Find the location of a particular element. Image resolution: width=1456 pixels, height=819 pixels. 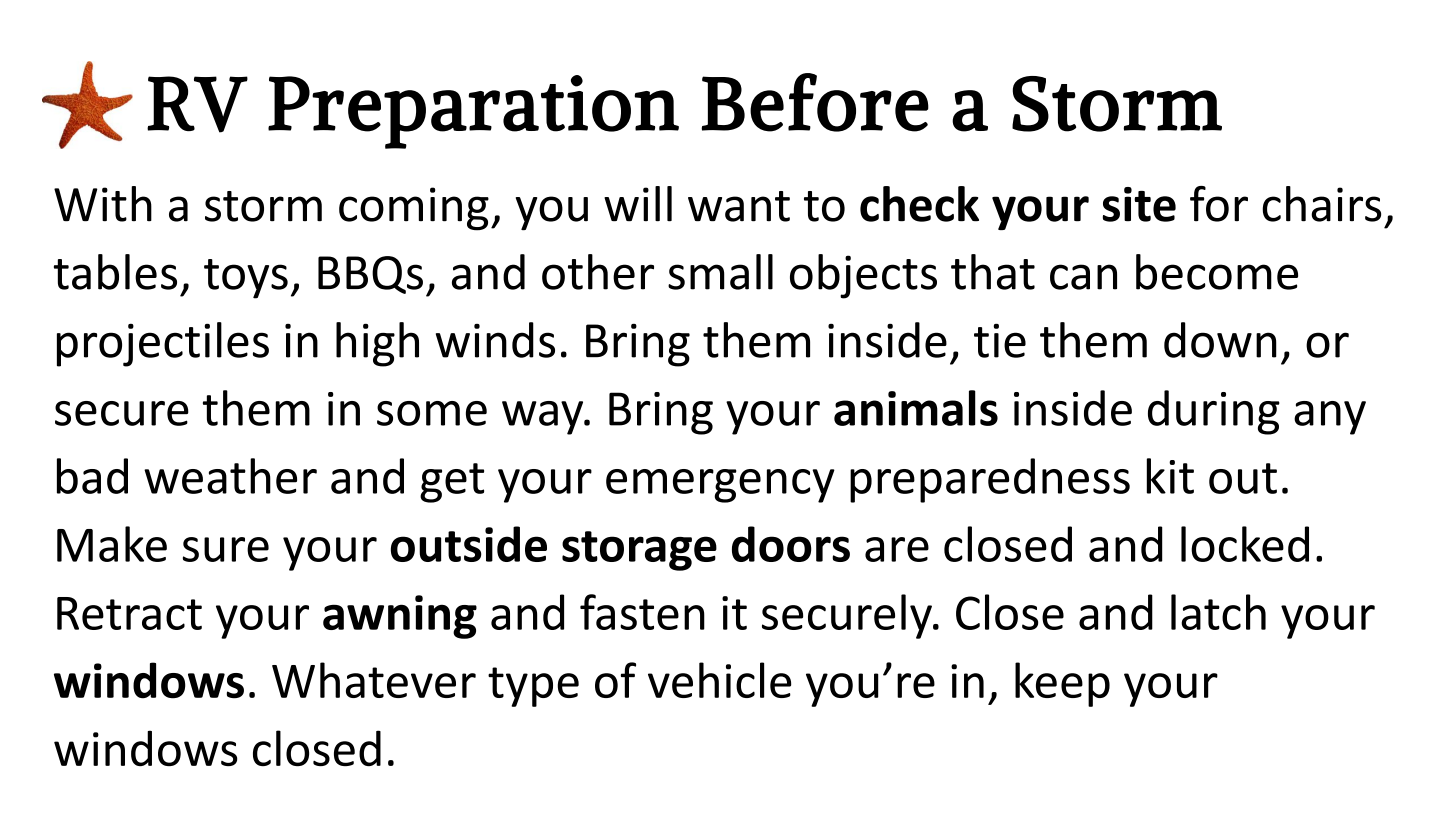

animals is located at coordinates (916, 408).
